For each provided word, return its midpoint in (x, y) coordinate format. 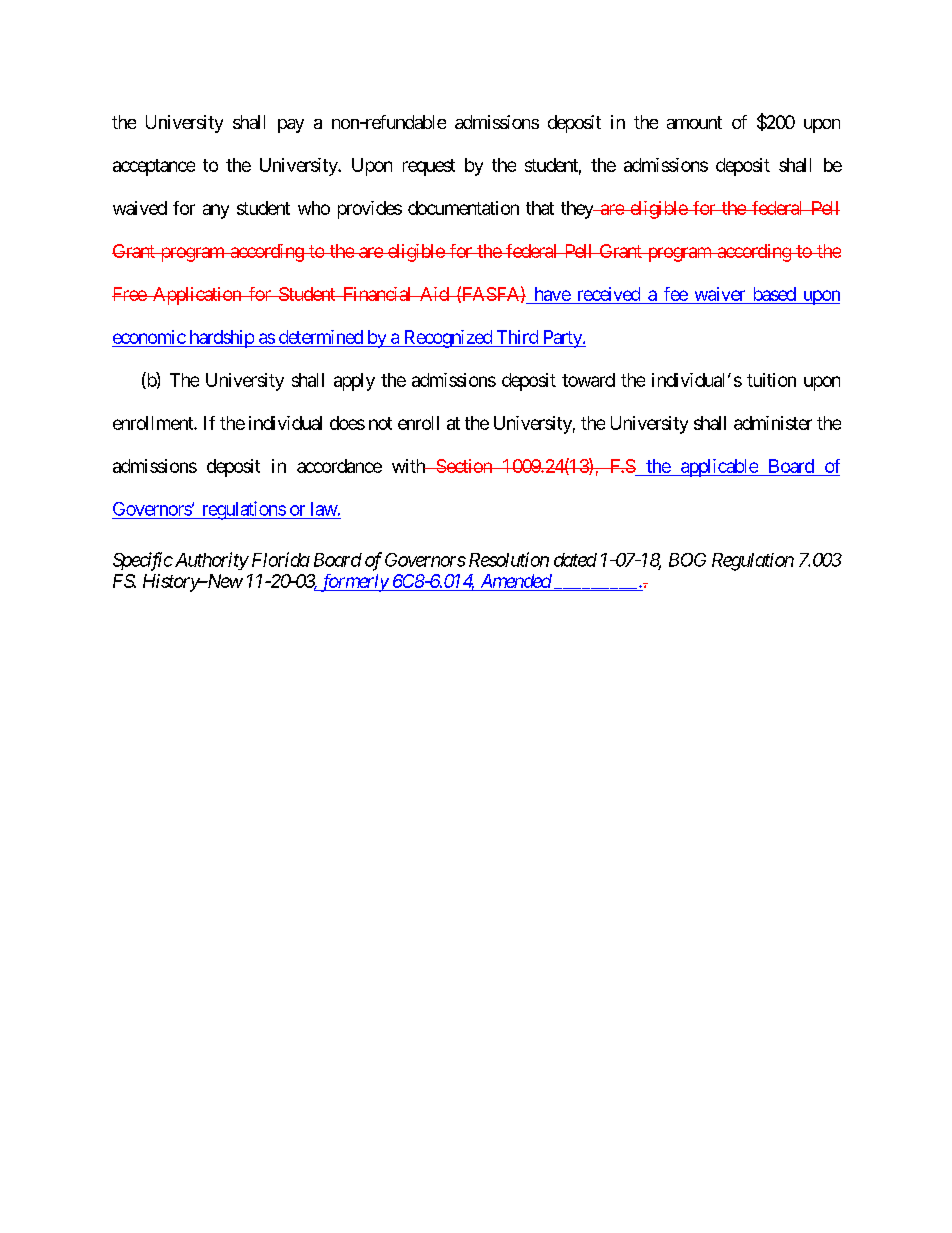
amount (694, 122)
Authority (210, 561)
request (429, 167)
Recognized (447, 339)
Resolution (509, 559)
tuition (771, 380)
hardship (221, 339)
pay (291, 126)
